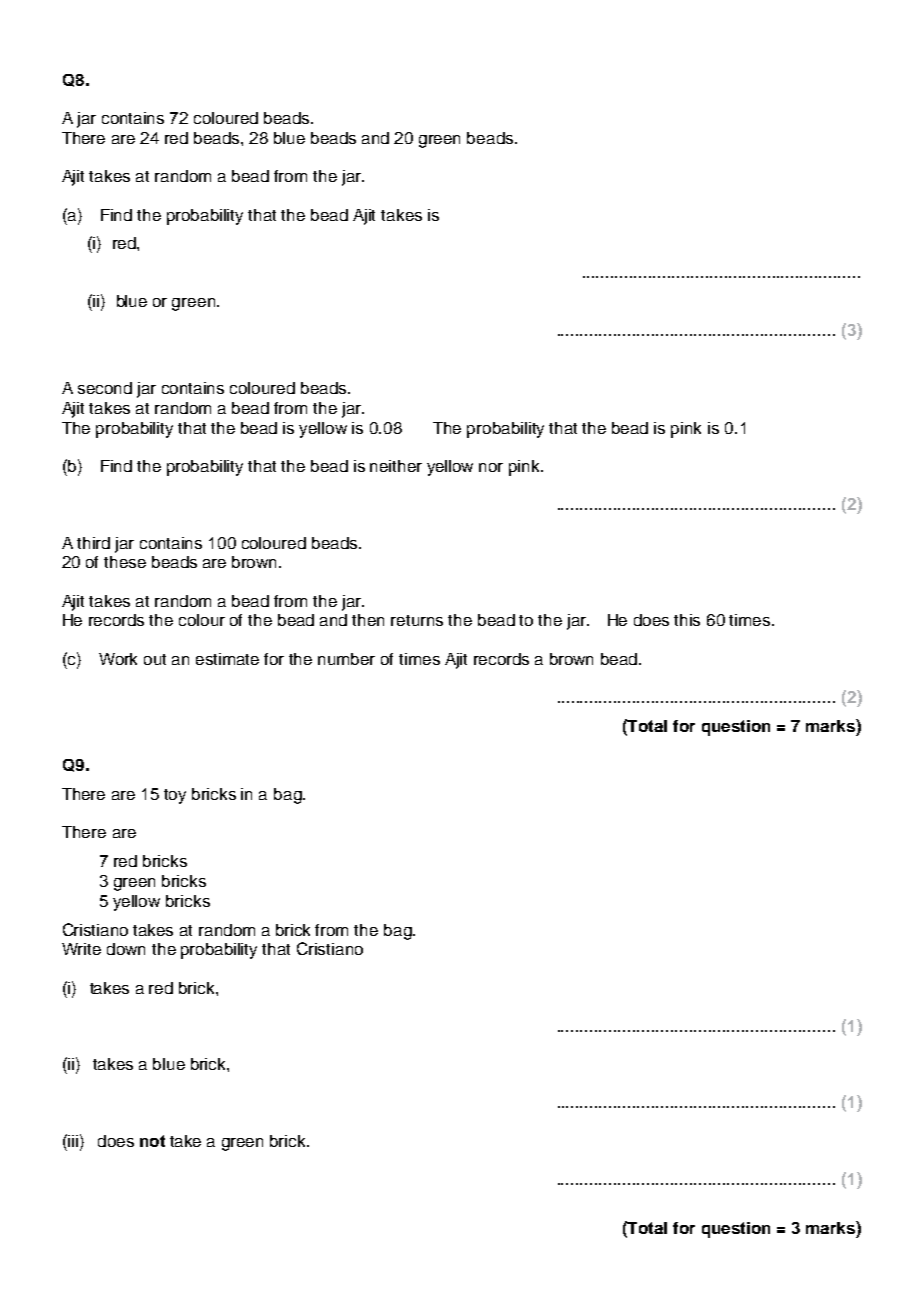  What do you see at coordinates (152, 1141) in the image?
I see `not` at bounding box center [152, 1141].
